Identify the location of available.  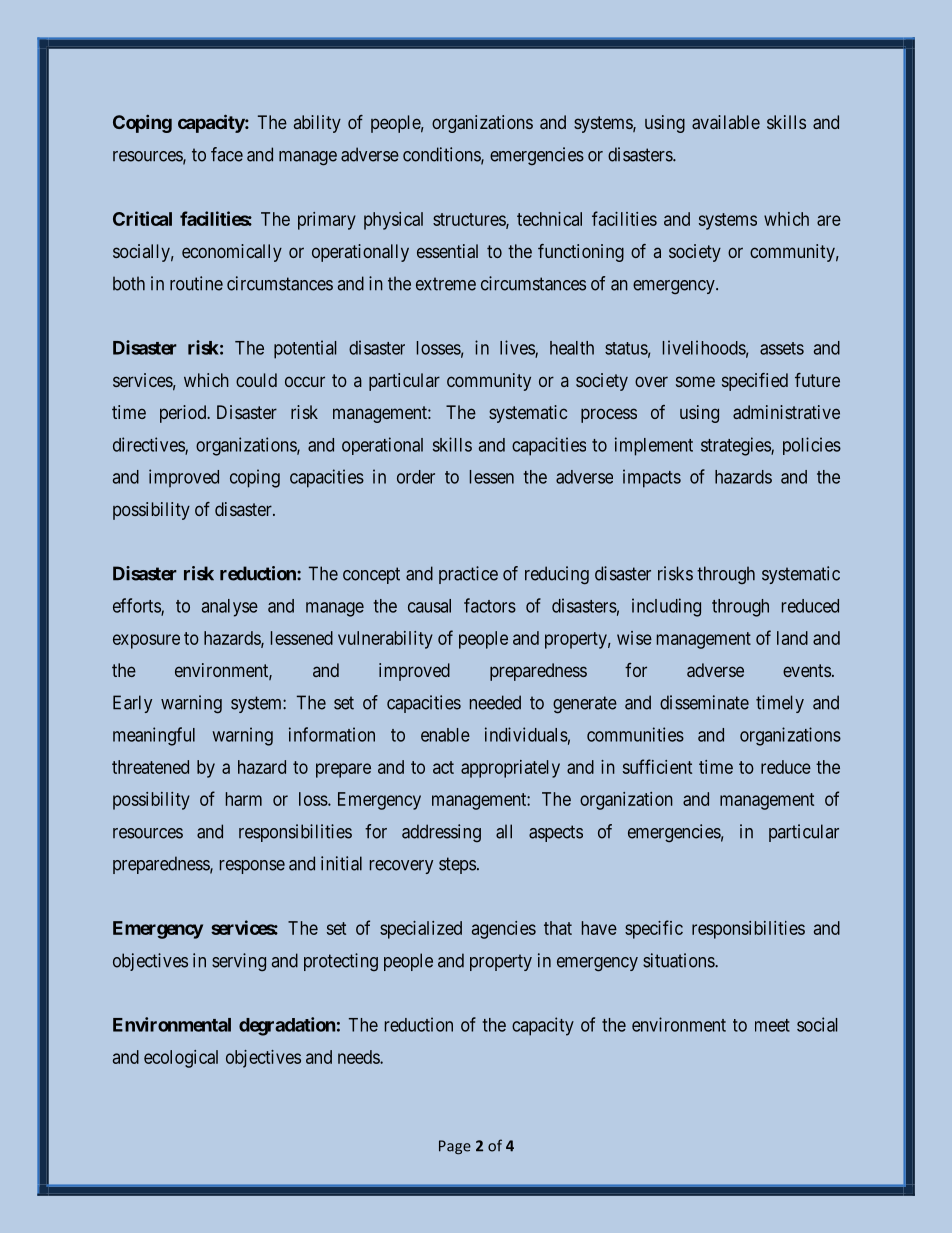
(726, 122).
